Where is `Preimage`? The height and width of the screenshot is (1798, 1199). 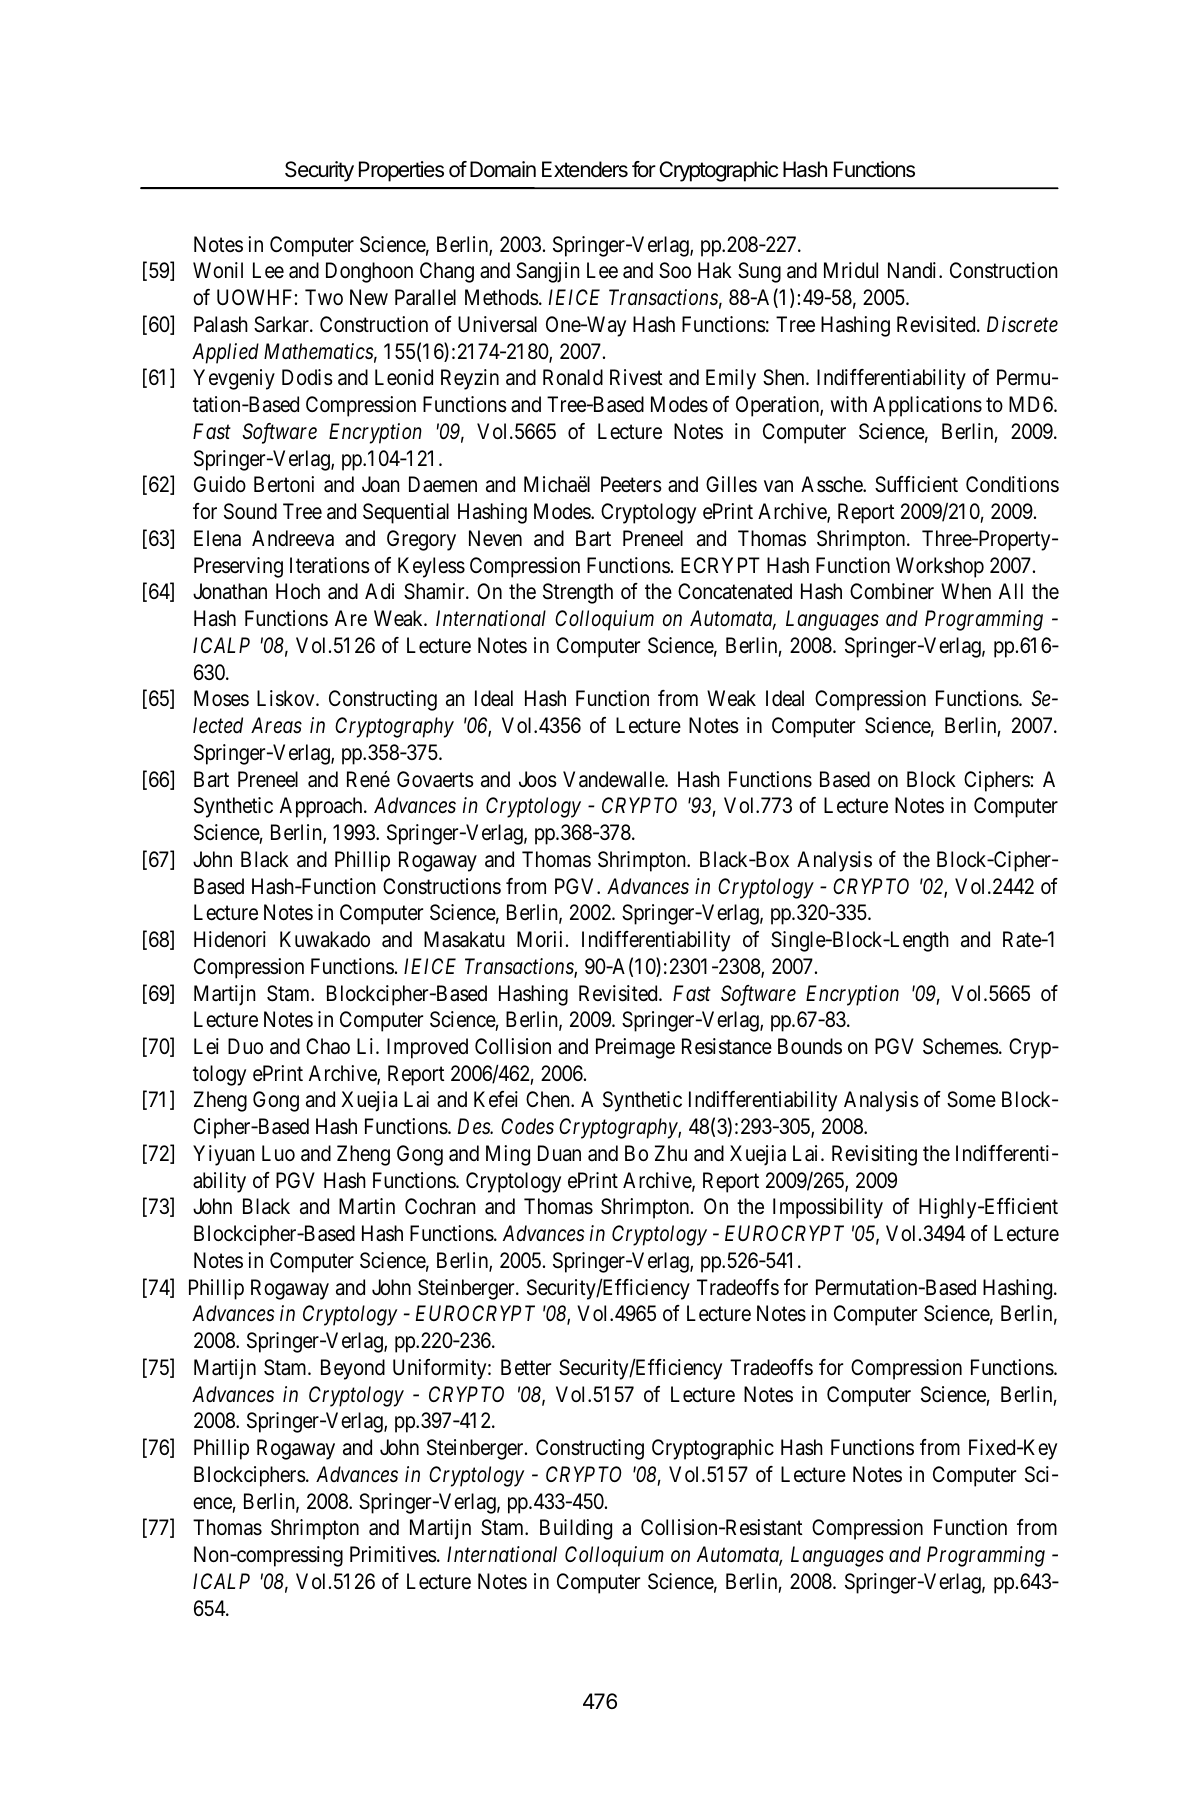
Preimage is located at coordinates (635, 1048).
